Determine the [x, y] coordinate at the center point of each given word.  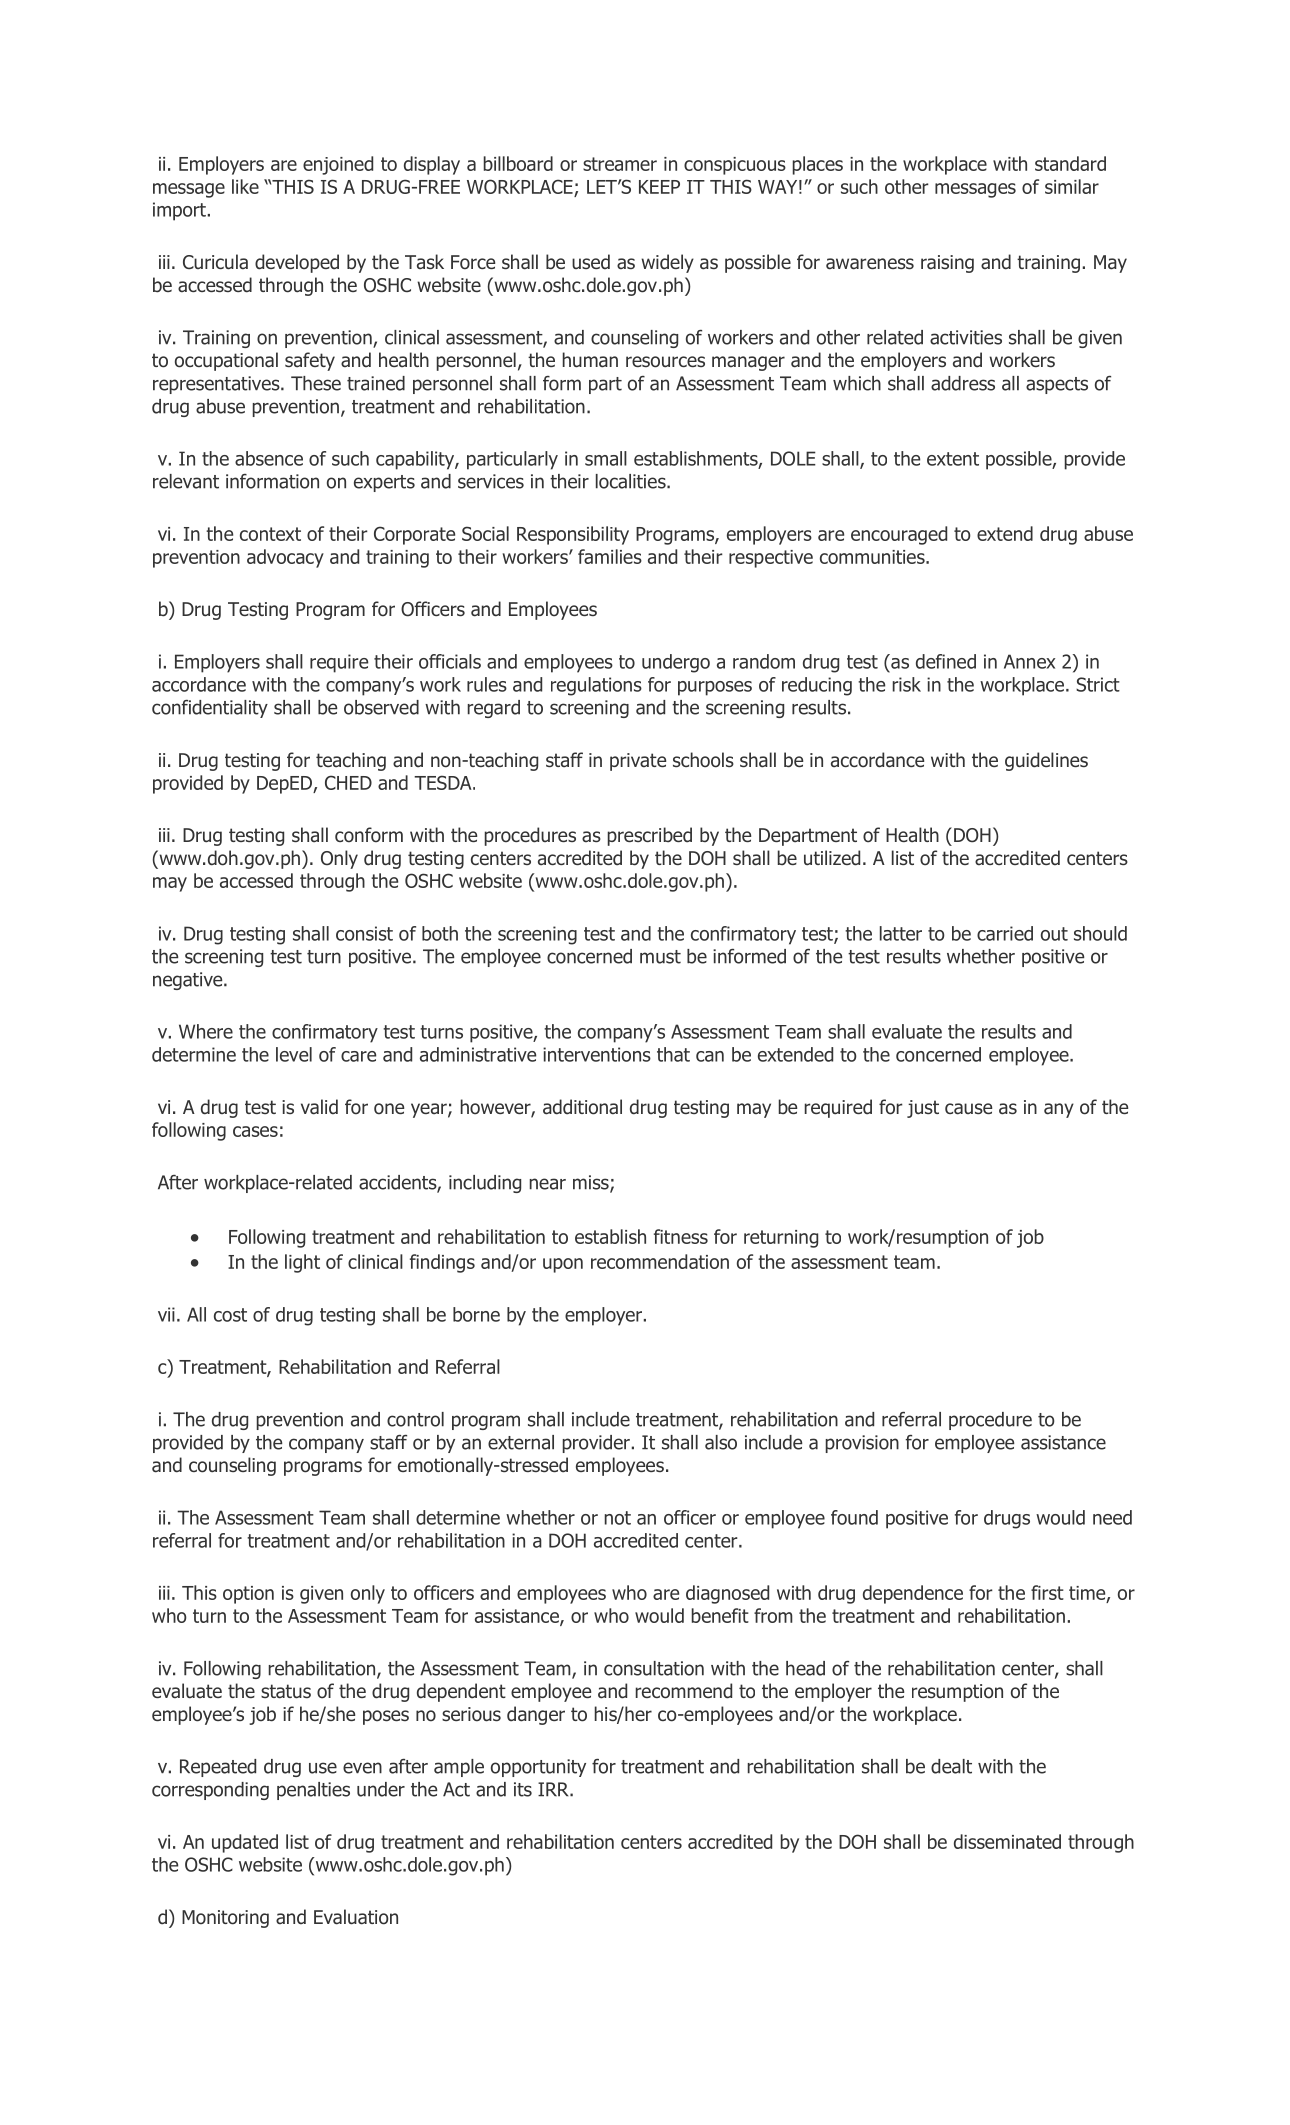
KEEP [659, 187]
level [294, 1054]
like [245, 186]
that [673, 1054]
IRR [554, 1789]
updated [245, 1843]
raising [947, 264]
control [415, 1419]
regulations [596, 686]
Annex [1029, 661]
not [618, 1518]
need [1112, 1517]
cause [968, 1109]
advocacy [285, 558]
